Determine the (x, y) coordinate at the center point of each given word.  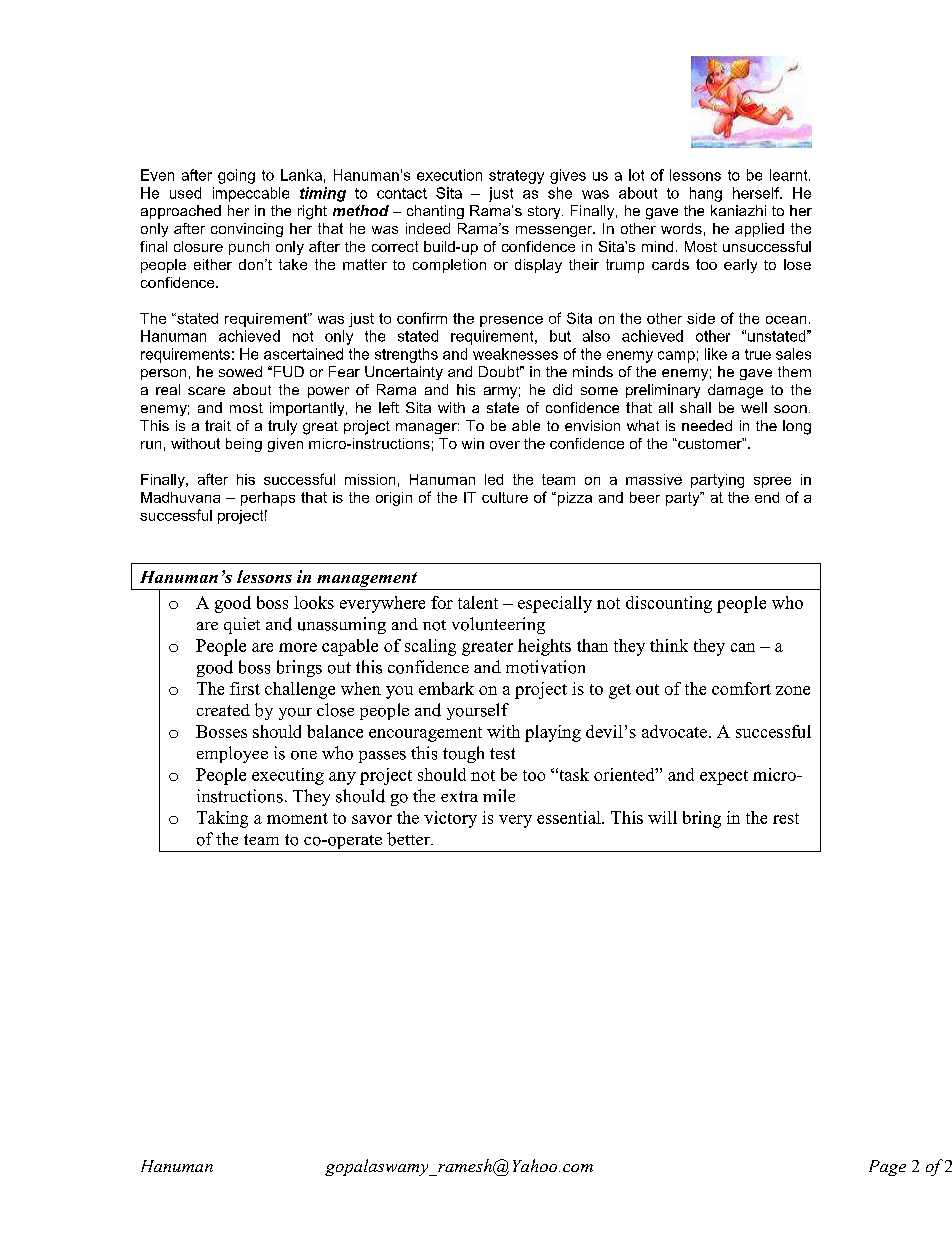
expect (724, 777)
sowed (240, 371)
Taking (222, 819)
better (409, 839)
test (502, 754)
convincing (247, 230)
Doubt (500, 371)
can (743, 647)
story (545, 212)
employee (232, 754)
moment (297, 818)
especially (555, 604)
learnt (790, 175)
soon (790, 409)
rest (786, 818)
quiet (242, 625)
